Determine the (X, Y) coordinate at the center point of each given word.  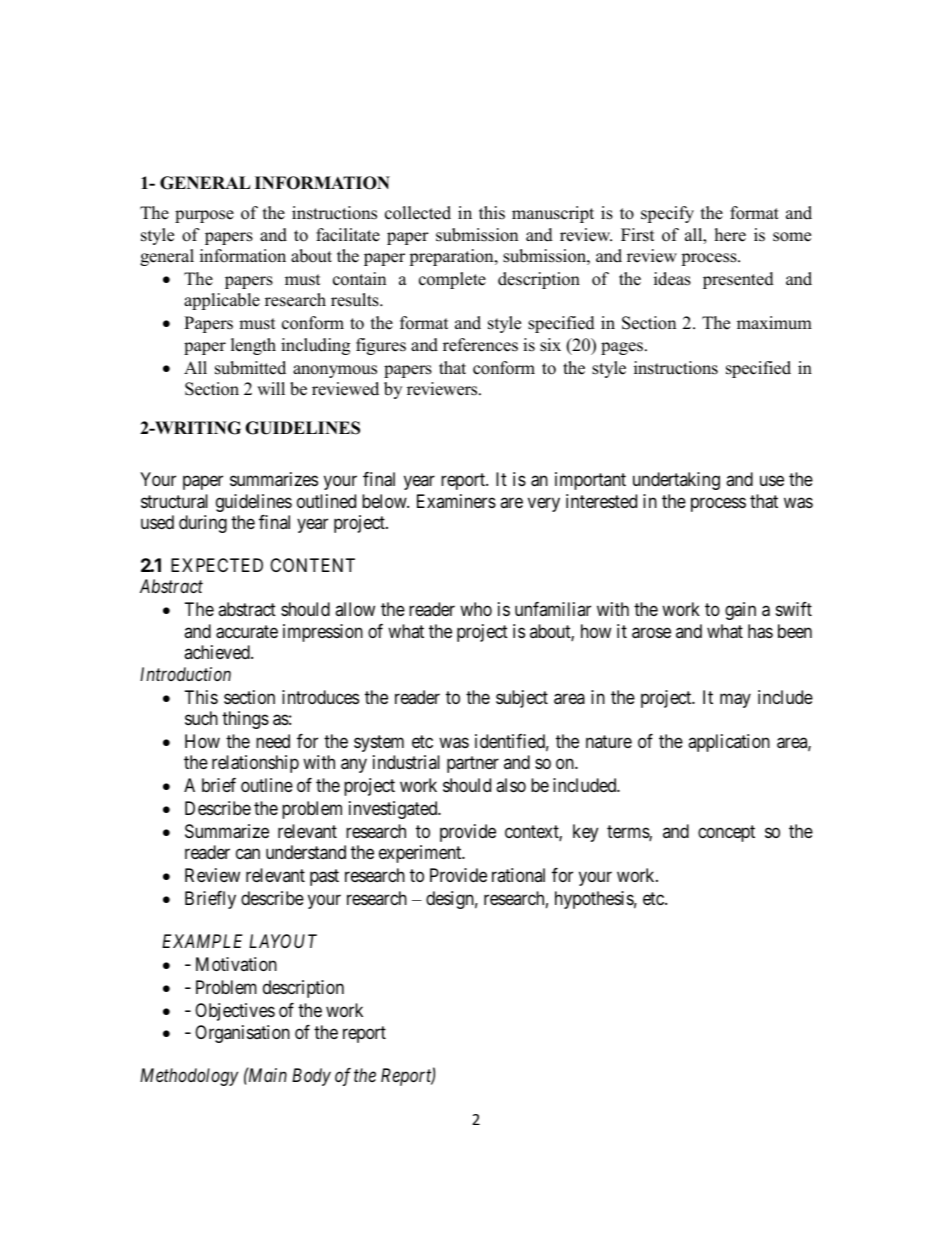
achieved (218, 652)
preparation (452, 257)
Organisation (242, 1034)
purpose (204, 216)
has (760, 631)
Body (311, 1077)
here (730, 235)
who (476, 609)
